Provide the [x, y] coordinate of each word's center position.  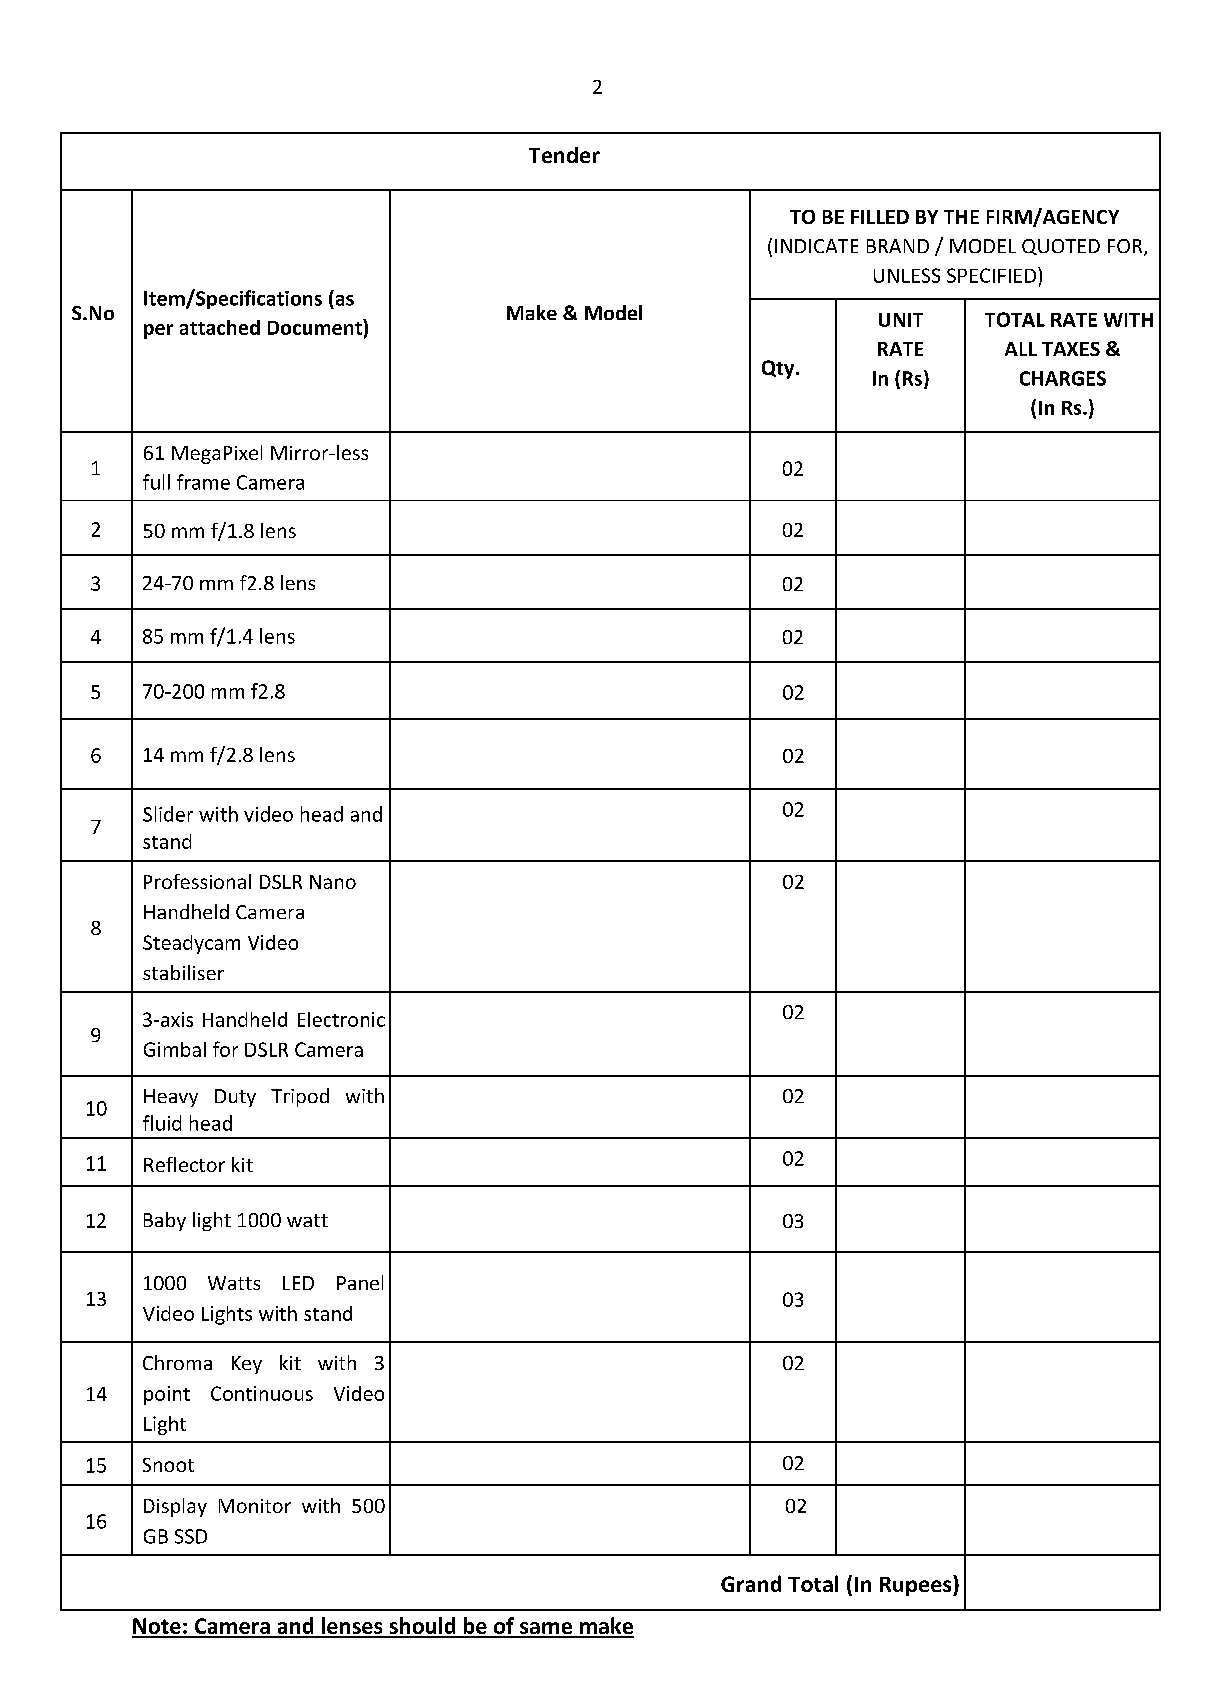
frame [203, 482]
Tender [564, 155]
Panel [360, 1282]
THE [961, 217]
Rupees [917, 1585]
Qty [779, 369]
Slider [168, 814]
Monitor [255, 1506]
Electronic [341, 1019]
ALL [1021, 349]
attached [220, 327]
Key [247, 1365]
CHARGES [1063, 378]
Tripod [300, 1097]
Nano [333, 882]
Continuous [262, 1393]
